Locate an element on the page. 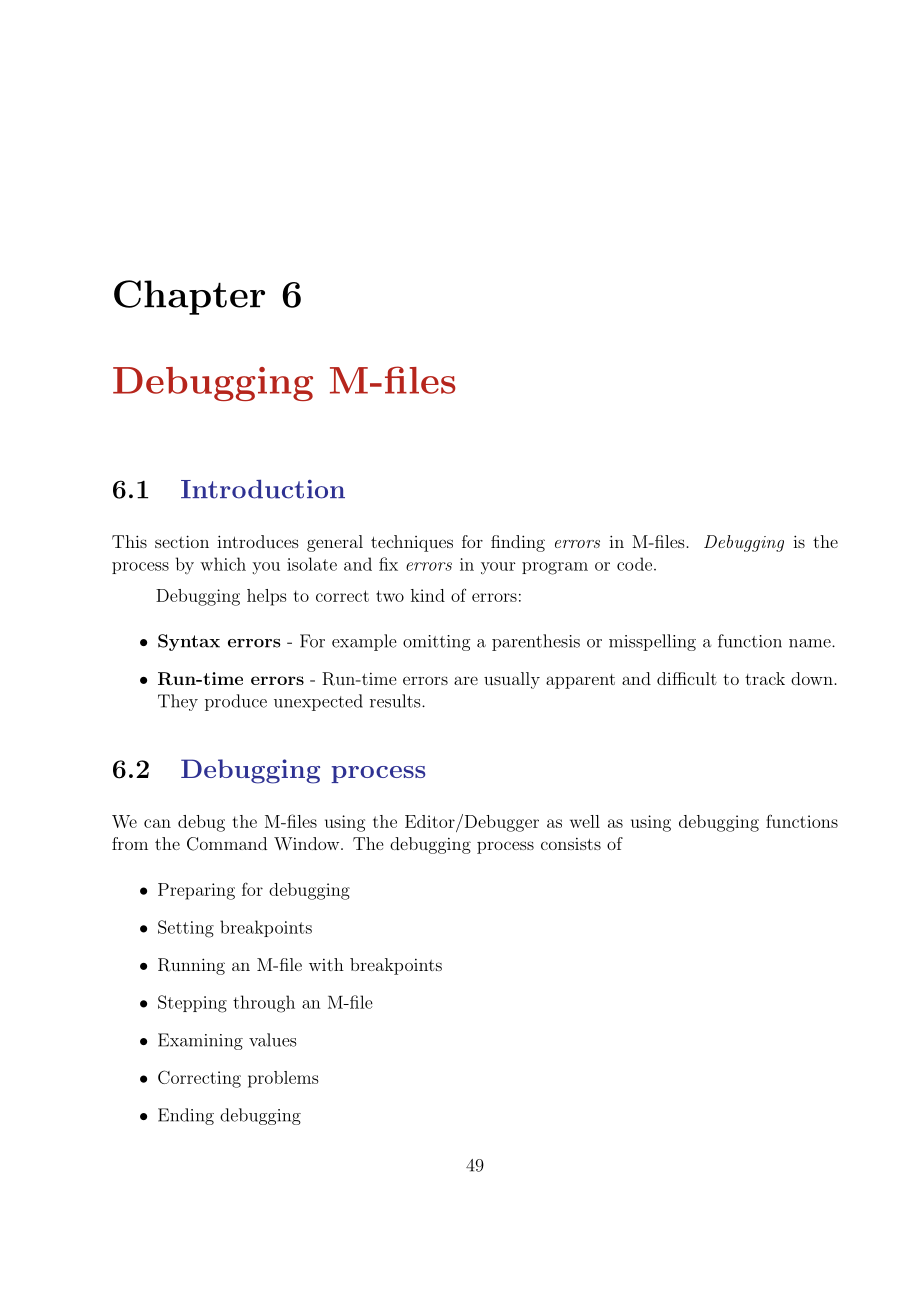 The width and height of the image is (924, 1308). Chapter is located at coordinates (189, 297).
